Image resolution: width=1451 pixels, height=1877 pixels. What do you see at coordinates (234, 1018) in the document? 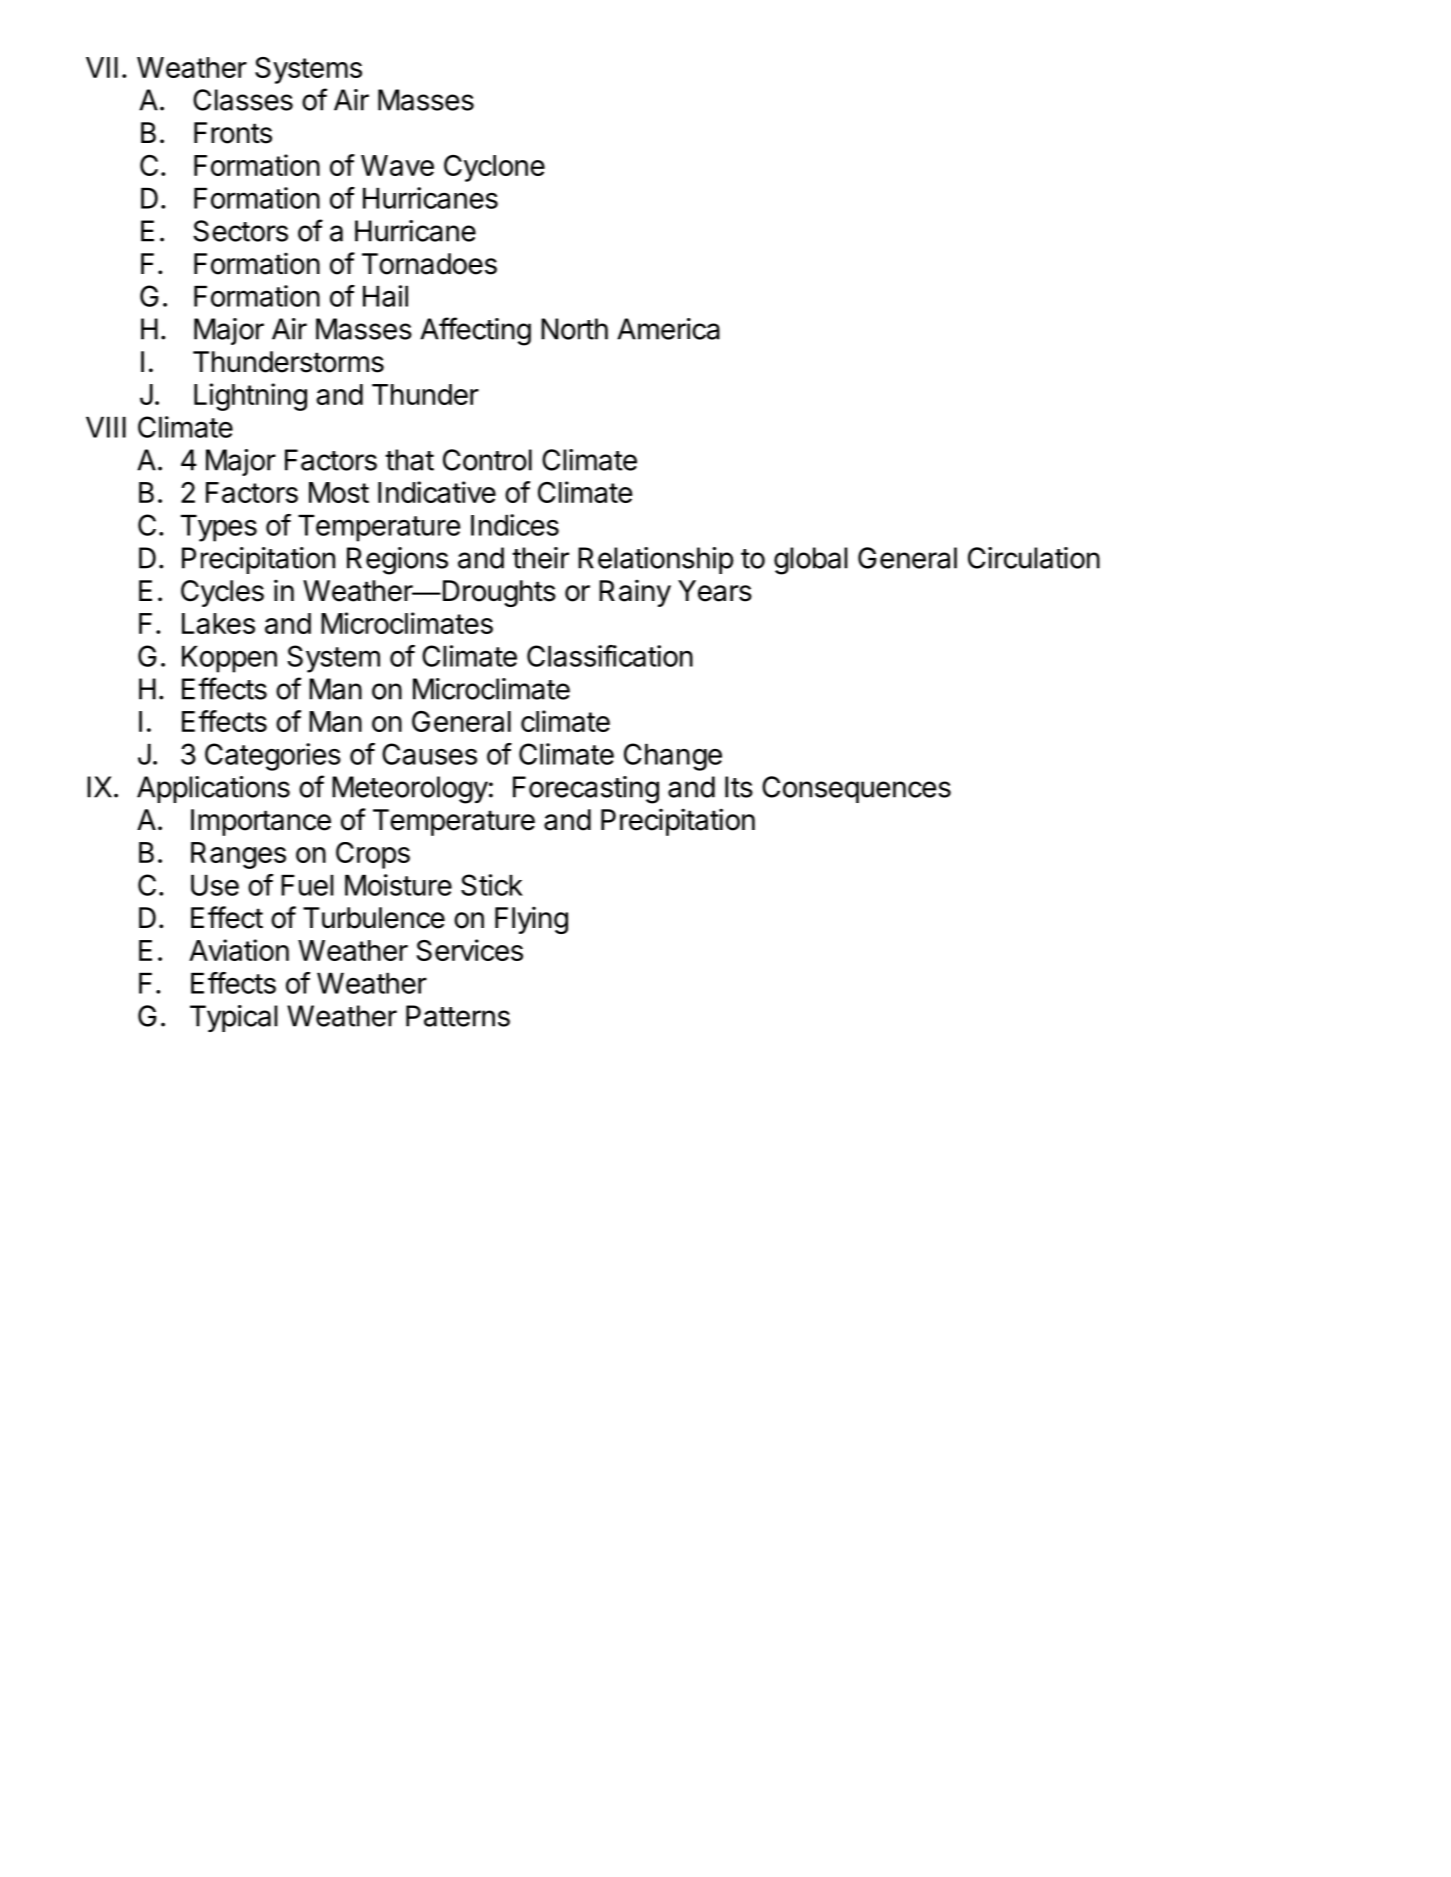
I see `Typical` at bounding box center [234, 1018].
